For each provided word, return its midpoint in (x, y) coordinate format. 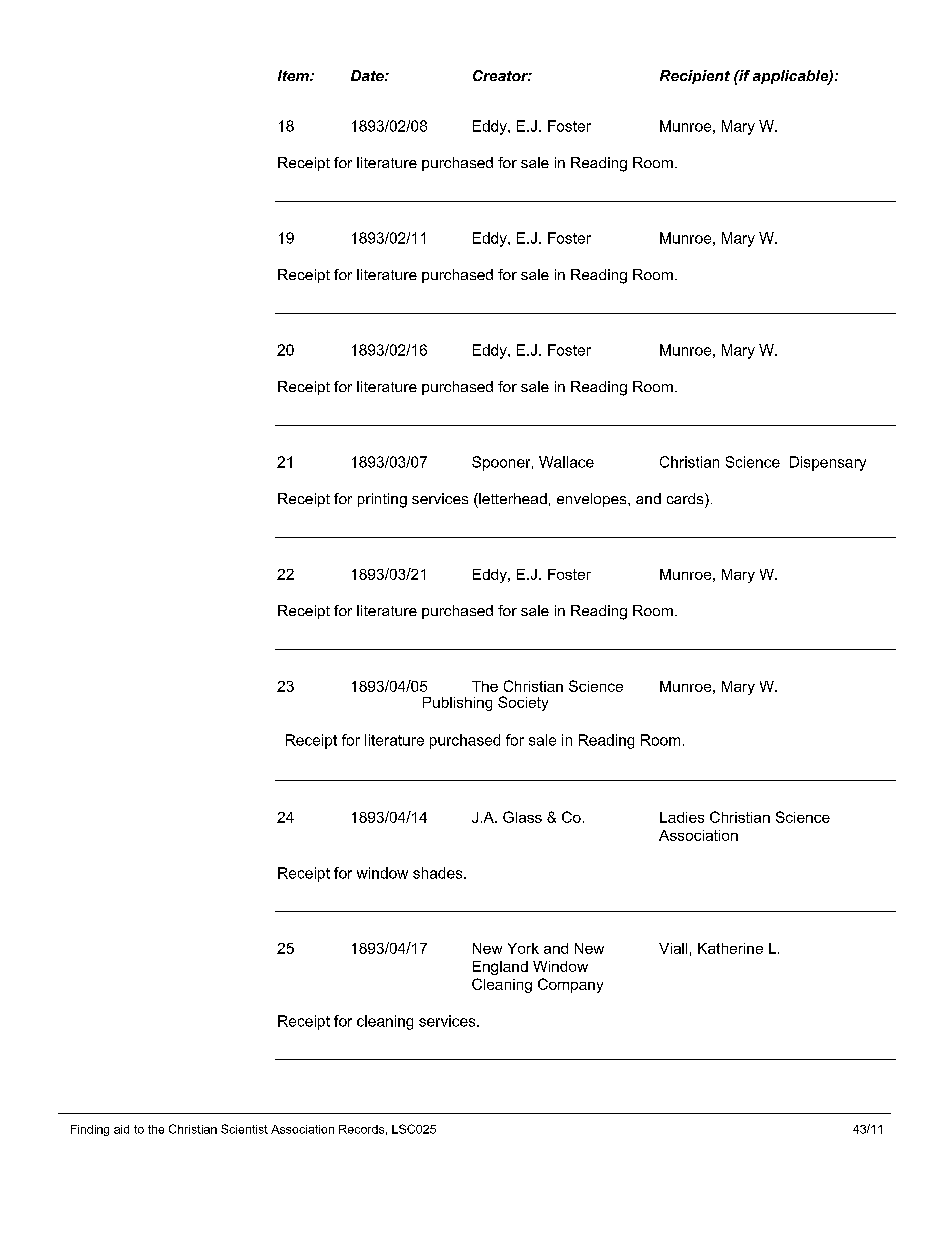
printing (382, 500)
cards (686, 498)
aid (121, 1129)
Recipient (695, 77)
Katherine (730, 948)
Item (294, 75)
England (500, 968)
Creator (502, 75)
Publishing (457, 704)
